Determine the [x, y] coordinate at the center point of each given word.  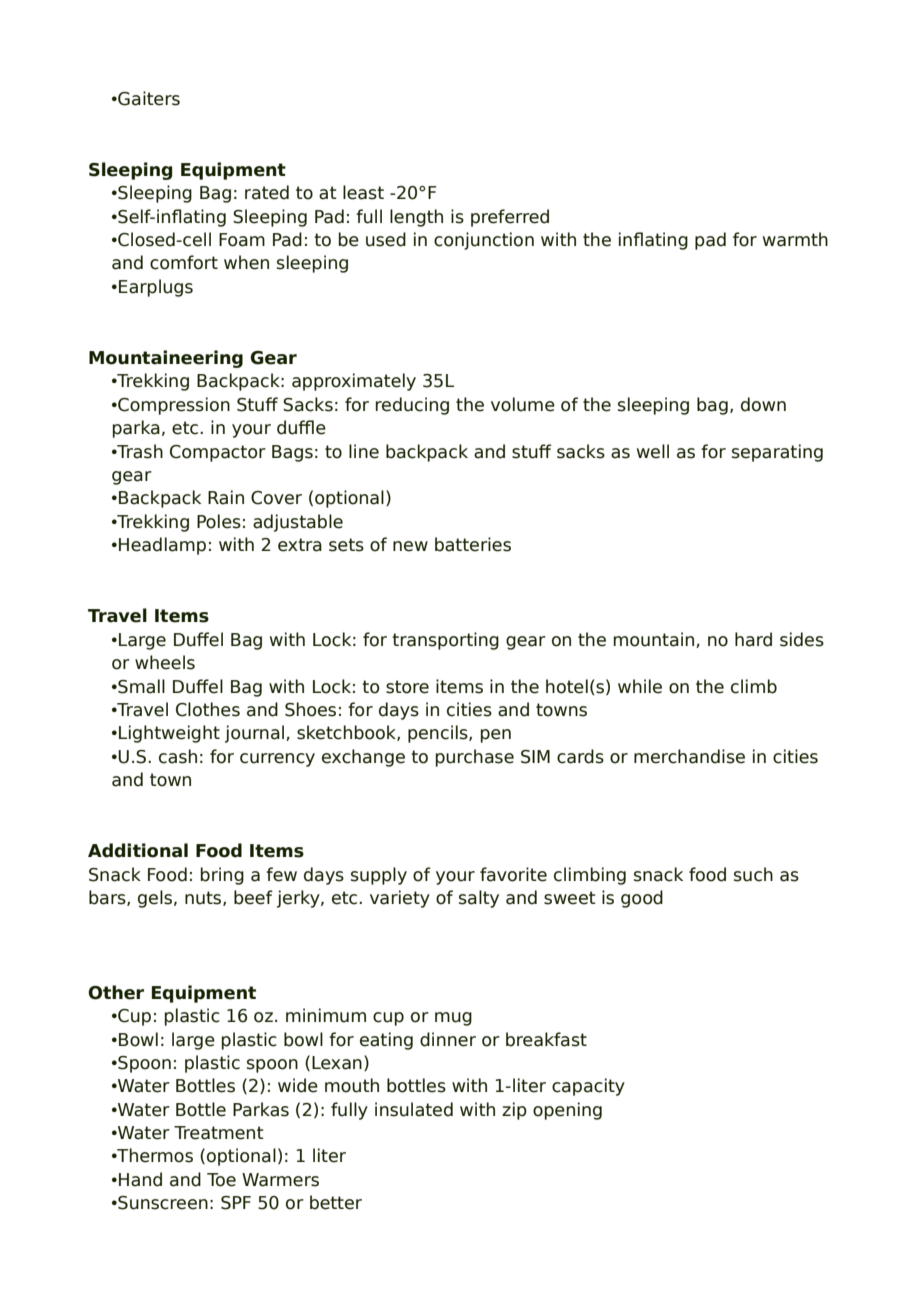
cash [178, 756]
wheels [165, 662]
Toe [221, 1180]
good [642, 899]
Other [116, 992]
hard [753, 639]
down [763, 404]
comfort [184, 262]
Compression [173, 406]
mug [453, 1019]
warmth [795, 239]
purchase [475, 758]
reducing [412, 406]
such [753, 874]
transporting [445, 641]
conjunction [484, 241]
